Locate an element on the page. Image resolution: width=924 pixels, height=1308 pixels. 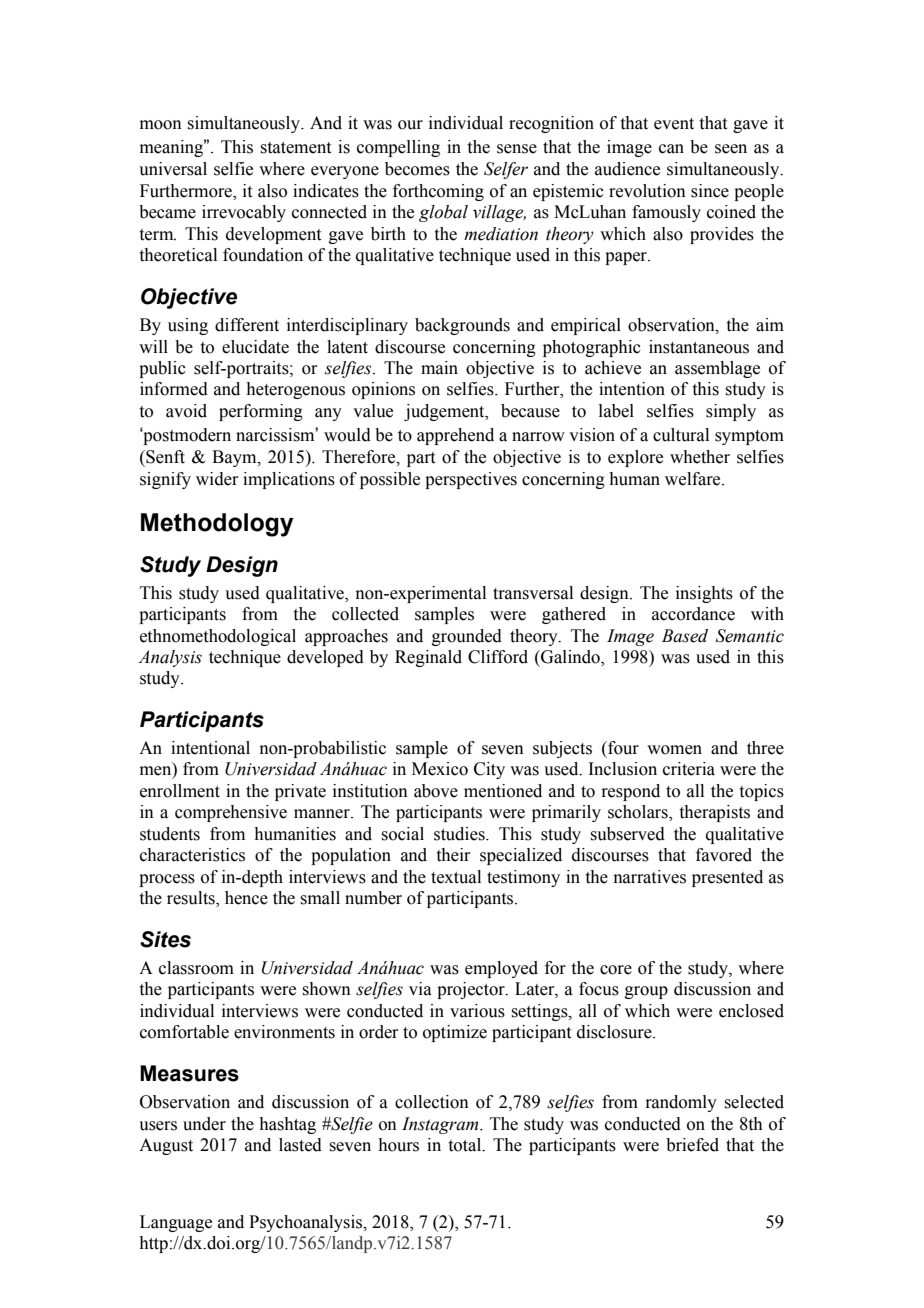
forthcoming is located at coordinates (438, 192).
